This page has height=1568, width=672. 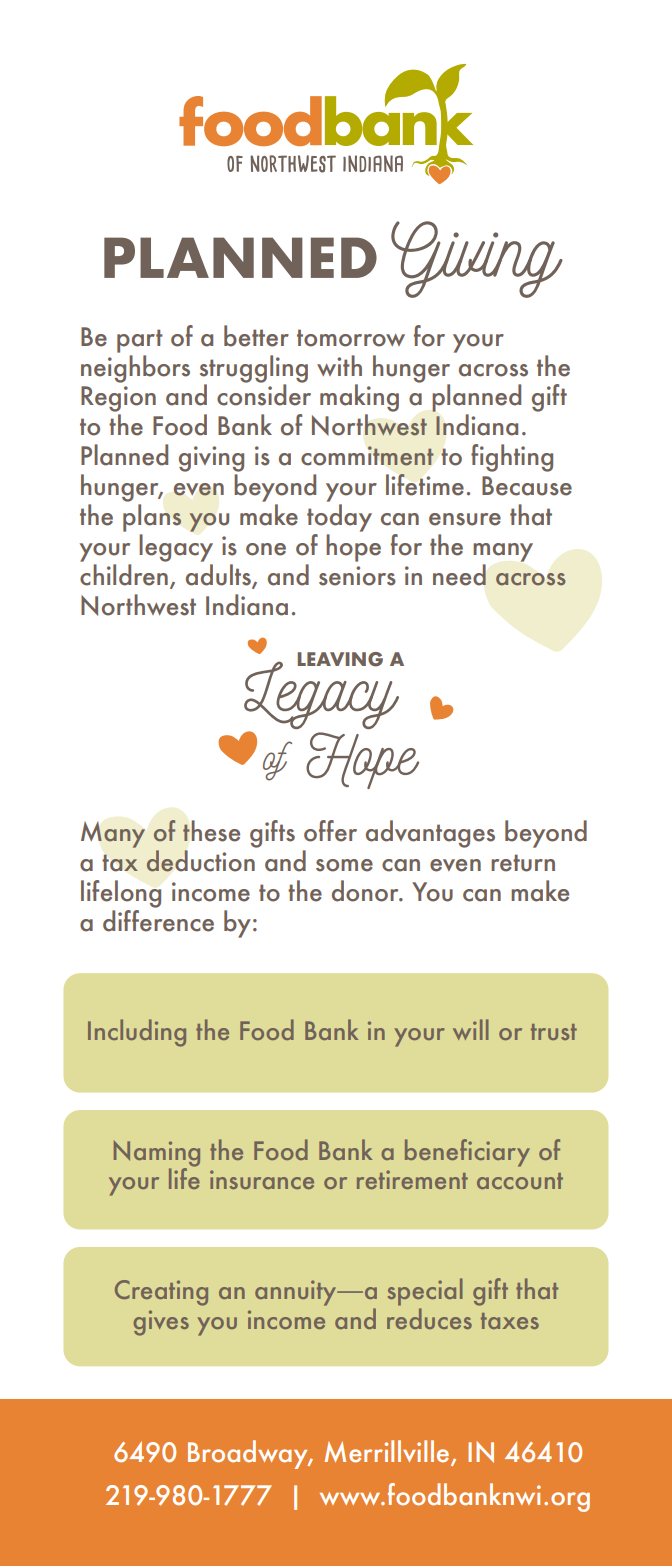 What do you see at coordinates (344, 865) in the page?
I see `some` at bounding box center [344, 865].
